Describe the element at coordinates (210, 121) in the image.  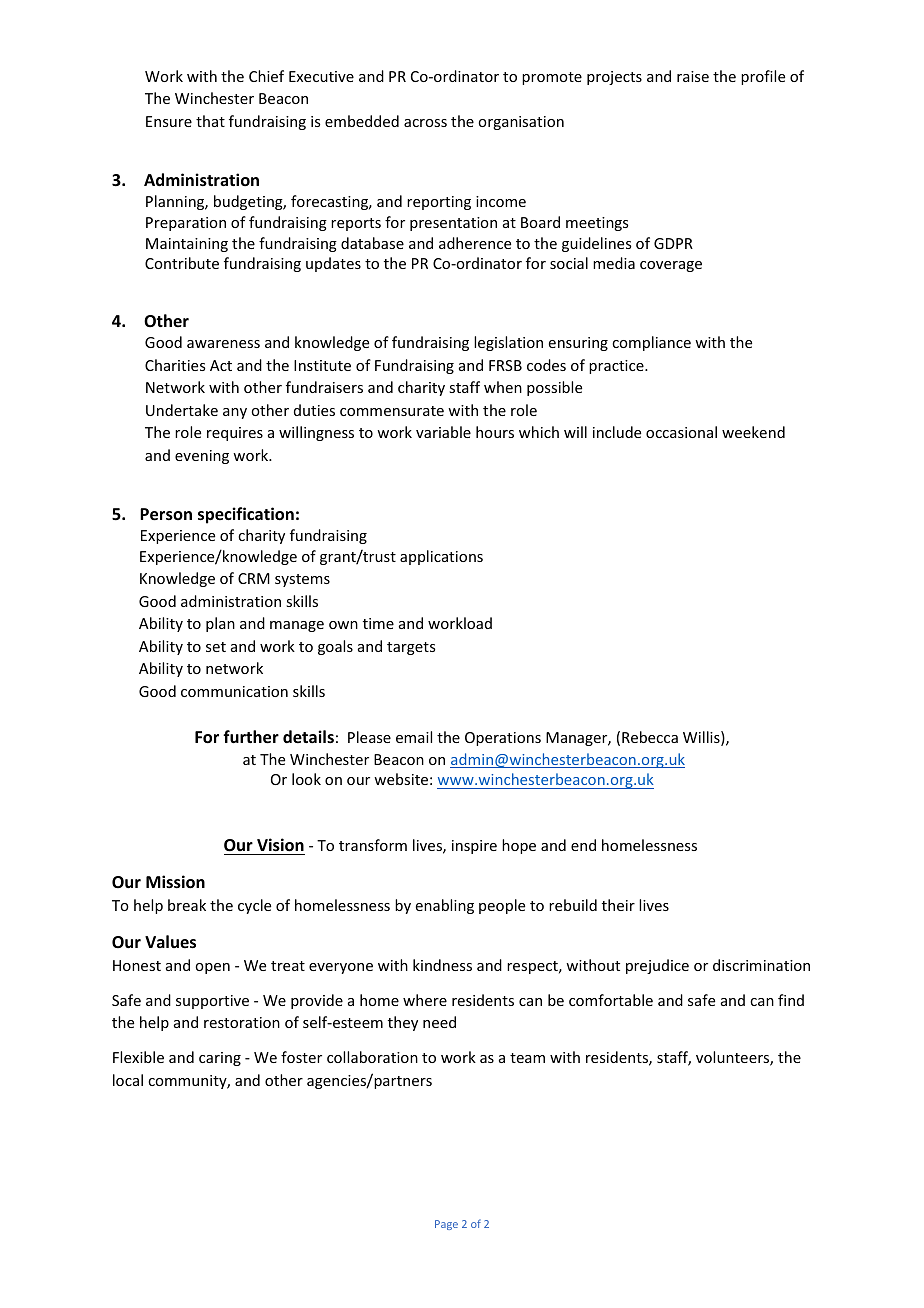
I see `that` at that location.
